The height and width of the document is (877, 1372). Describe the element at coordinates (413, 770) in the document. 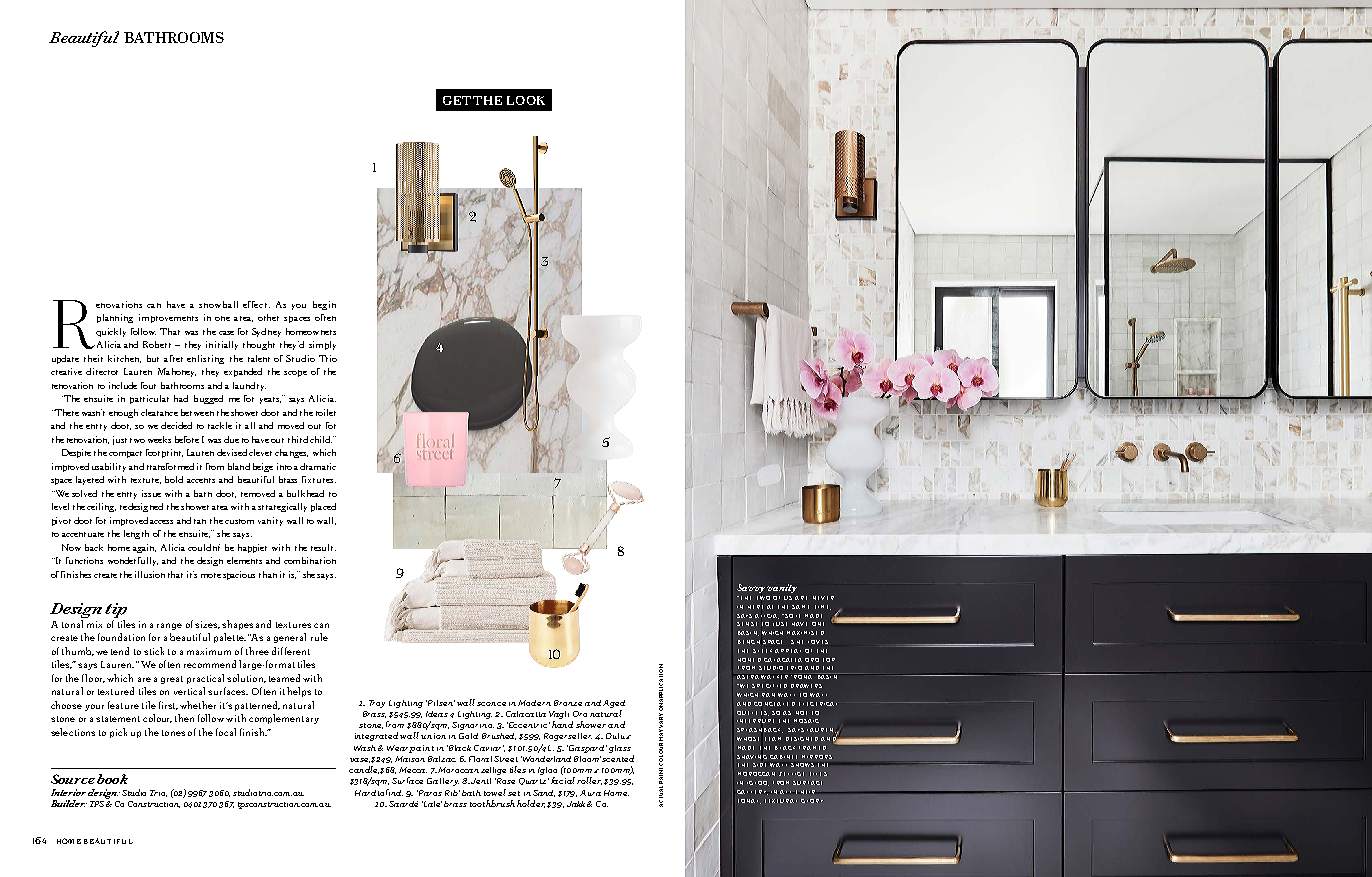

I see `Mecca` at that location.
